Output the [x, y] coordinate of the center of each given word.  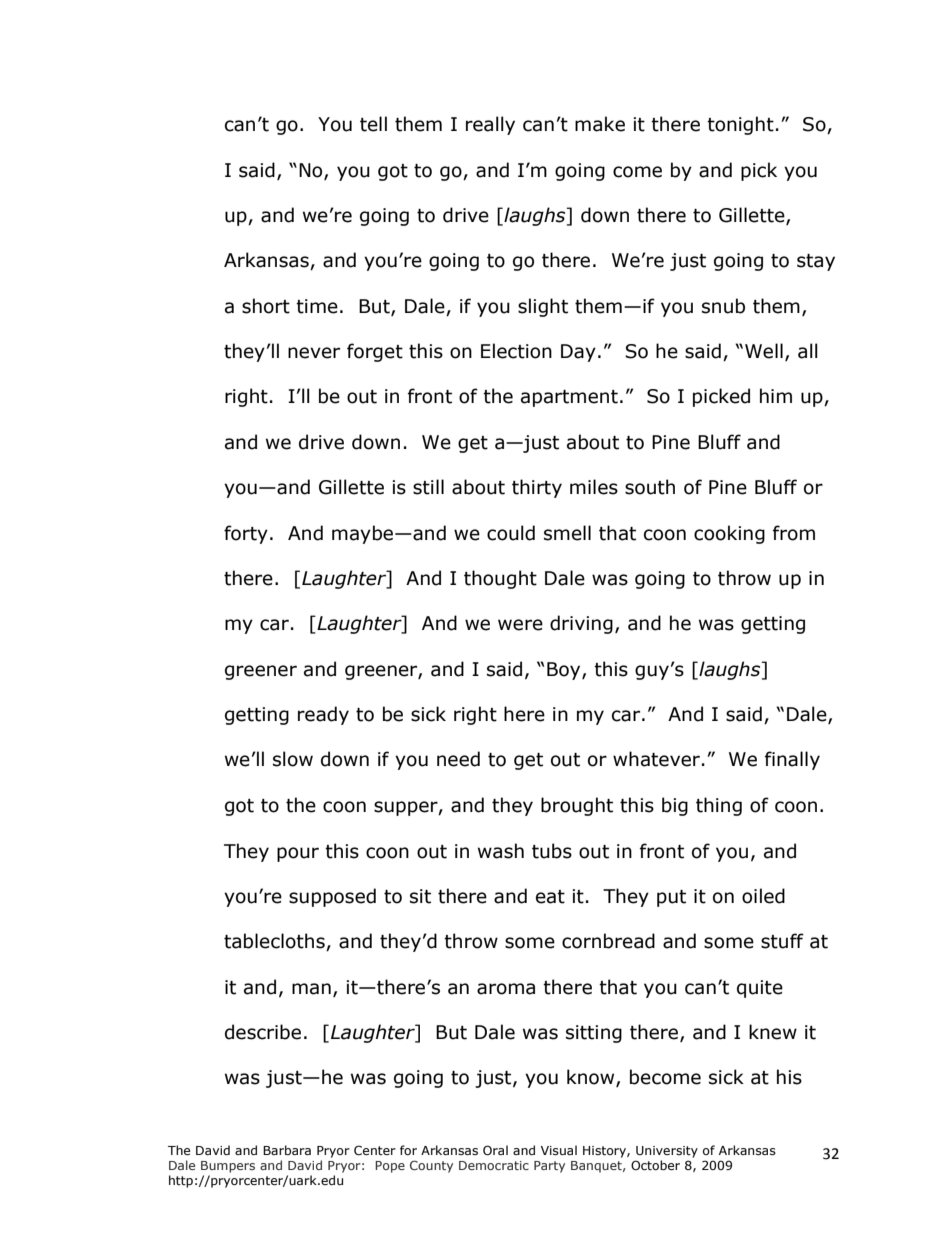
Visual [559, 1150]
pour [298, 854]
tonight [740, 125]
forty [246, 534]
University [667, 1152]
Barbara [287, 1150]
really [490, 125]
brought [577, 806]
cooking [729, 534]
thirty [537, 488]
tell [373, 124]
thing [719, 806]
